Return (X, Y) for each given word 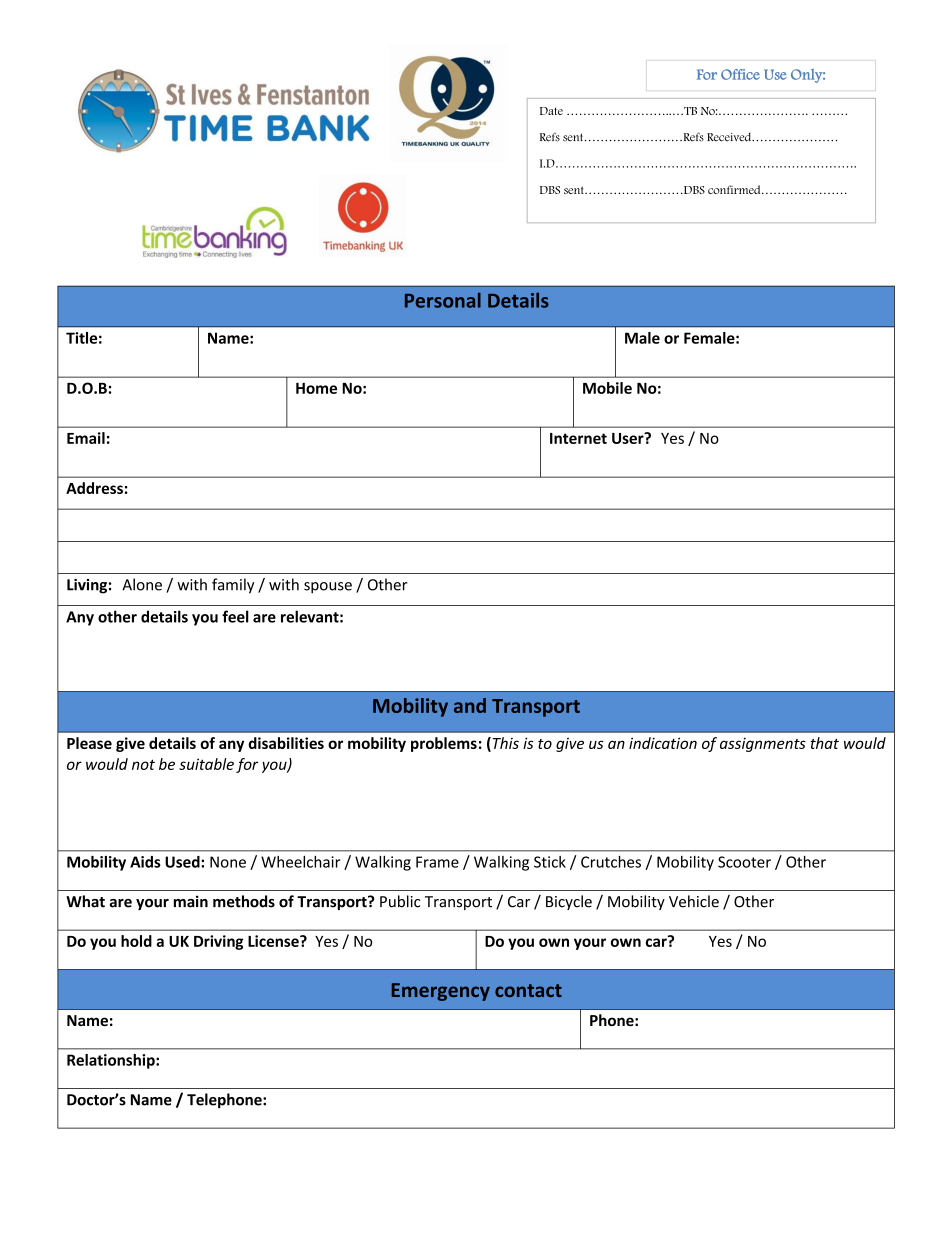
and (470, 705)
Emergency (441, 992)
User (629, 438)
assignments (763, 745)
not (143, 764)
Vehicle (694, 901)
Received (730, 137)
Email (86, 438)
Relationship (112, 1061)
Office (740, 74)
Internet (578, 438)
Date (551, 111)
